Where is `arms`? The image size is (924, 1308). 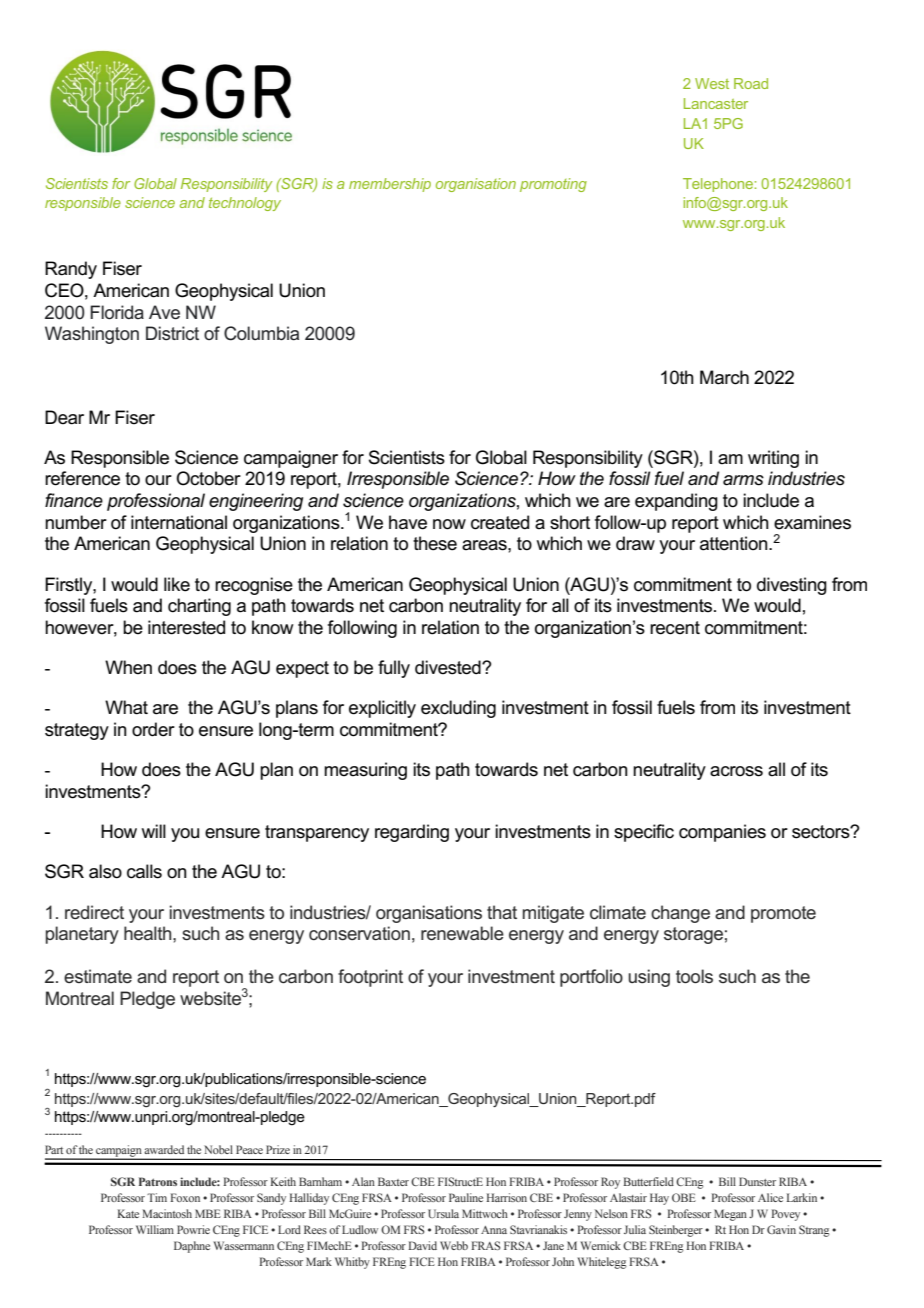 arms is located at coordinates (743, 480).
